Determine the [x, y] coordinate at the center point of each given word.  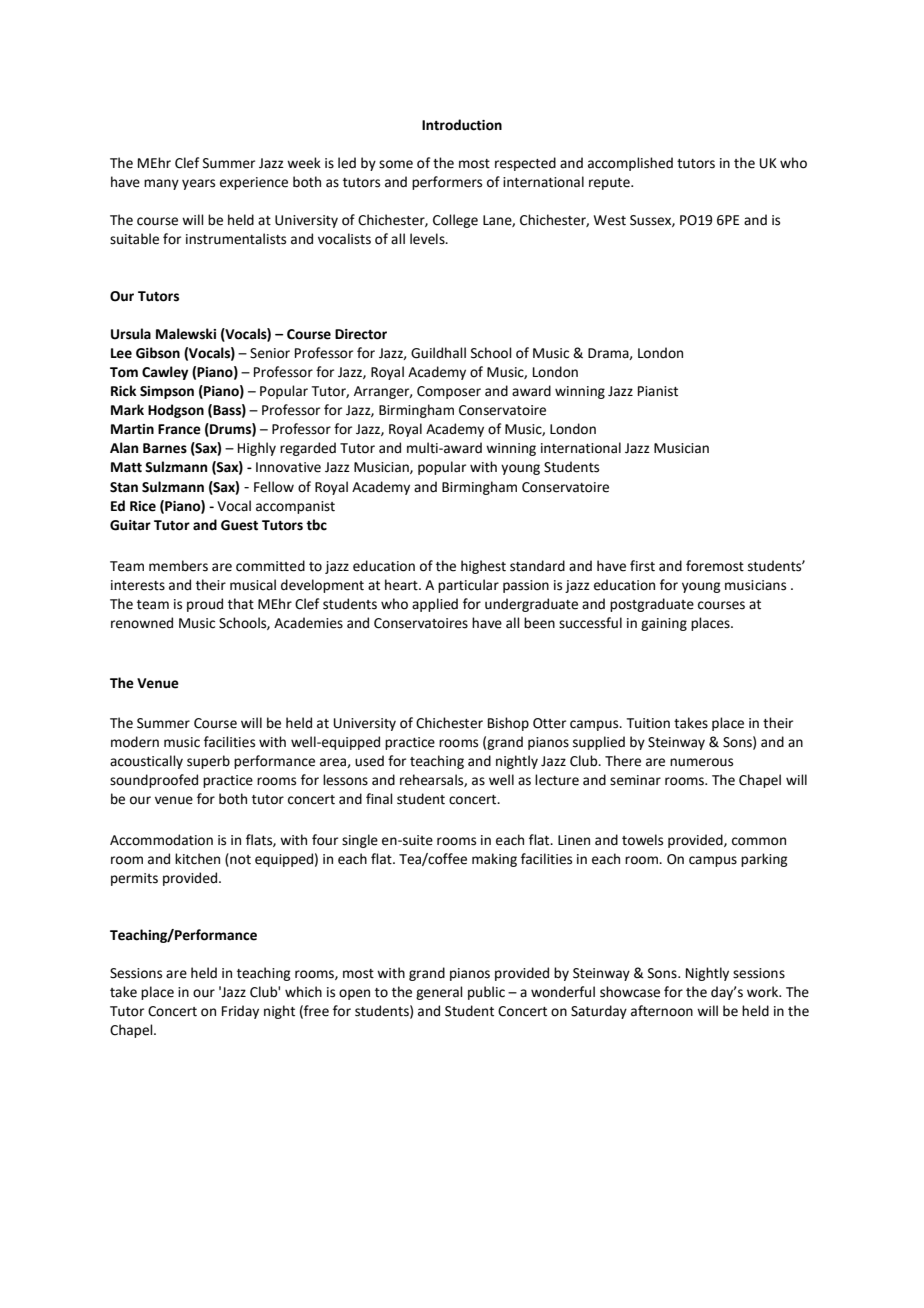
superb [208, 762]
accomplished [630, 164]
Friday [240, 1012]
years [198, 184]
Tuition [648, 723]
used [369, 761]
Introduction [462, 125]
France [179, 429]
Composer [449, 392]
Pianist [658, 391]
